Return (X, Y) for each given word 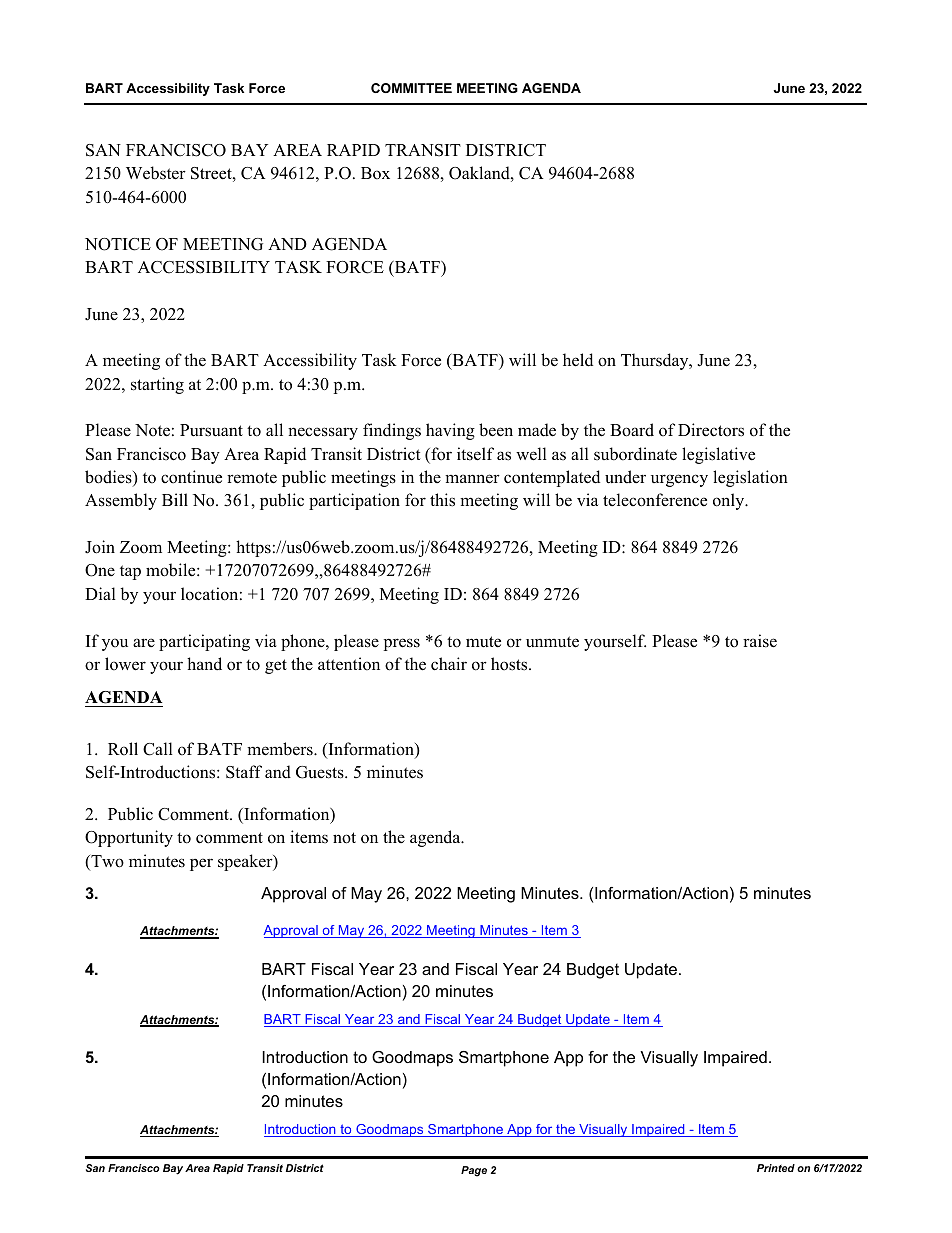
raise (760, 641)
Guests (321, 772)
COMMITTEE (411, 88)
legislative (718, 455)
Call (158, 749)
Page (474, 1171)
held (578, 360)
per (201, 864)
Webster (156, 173)
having (450, 431)
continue (191, 477)
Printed (776, 1168)
